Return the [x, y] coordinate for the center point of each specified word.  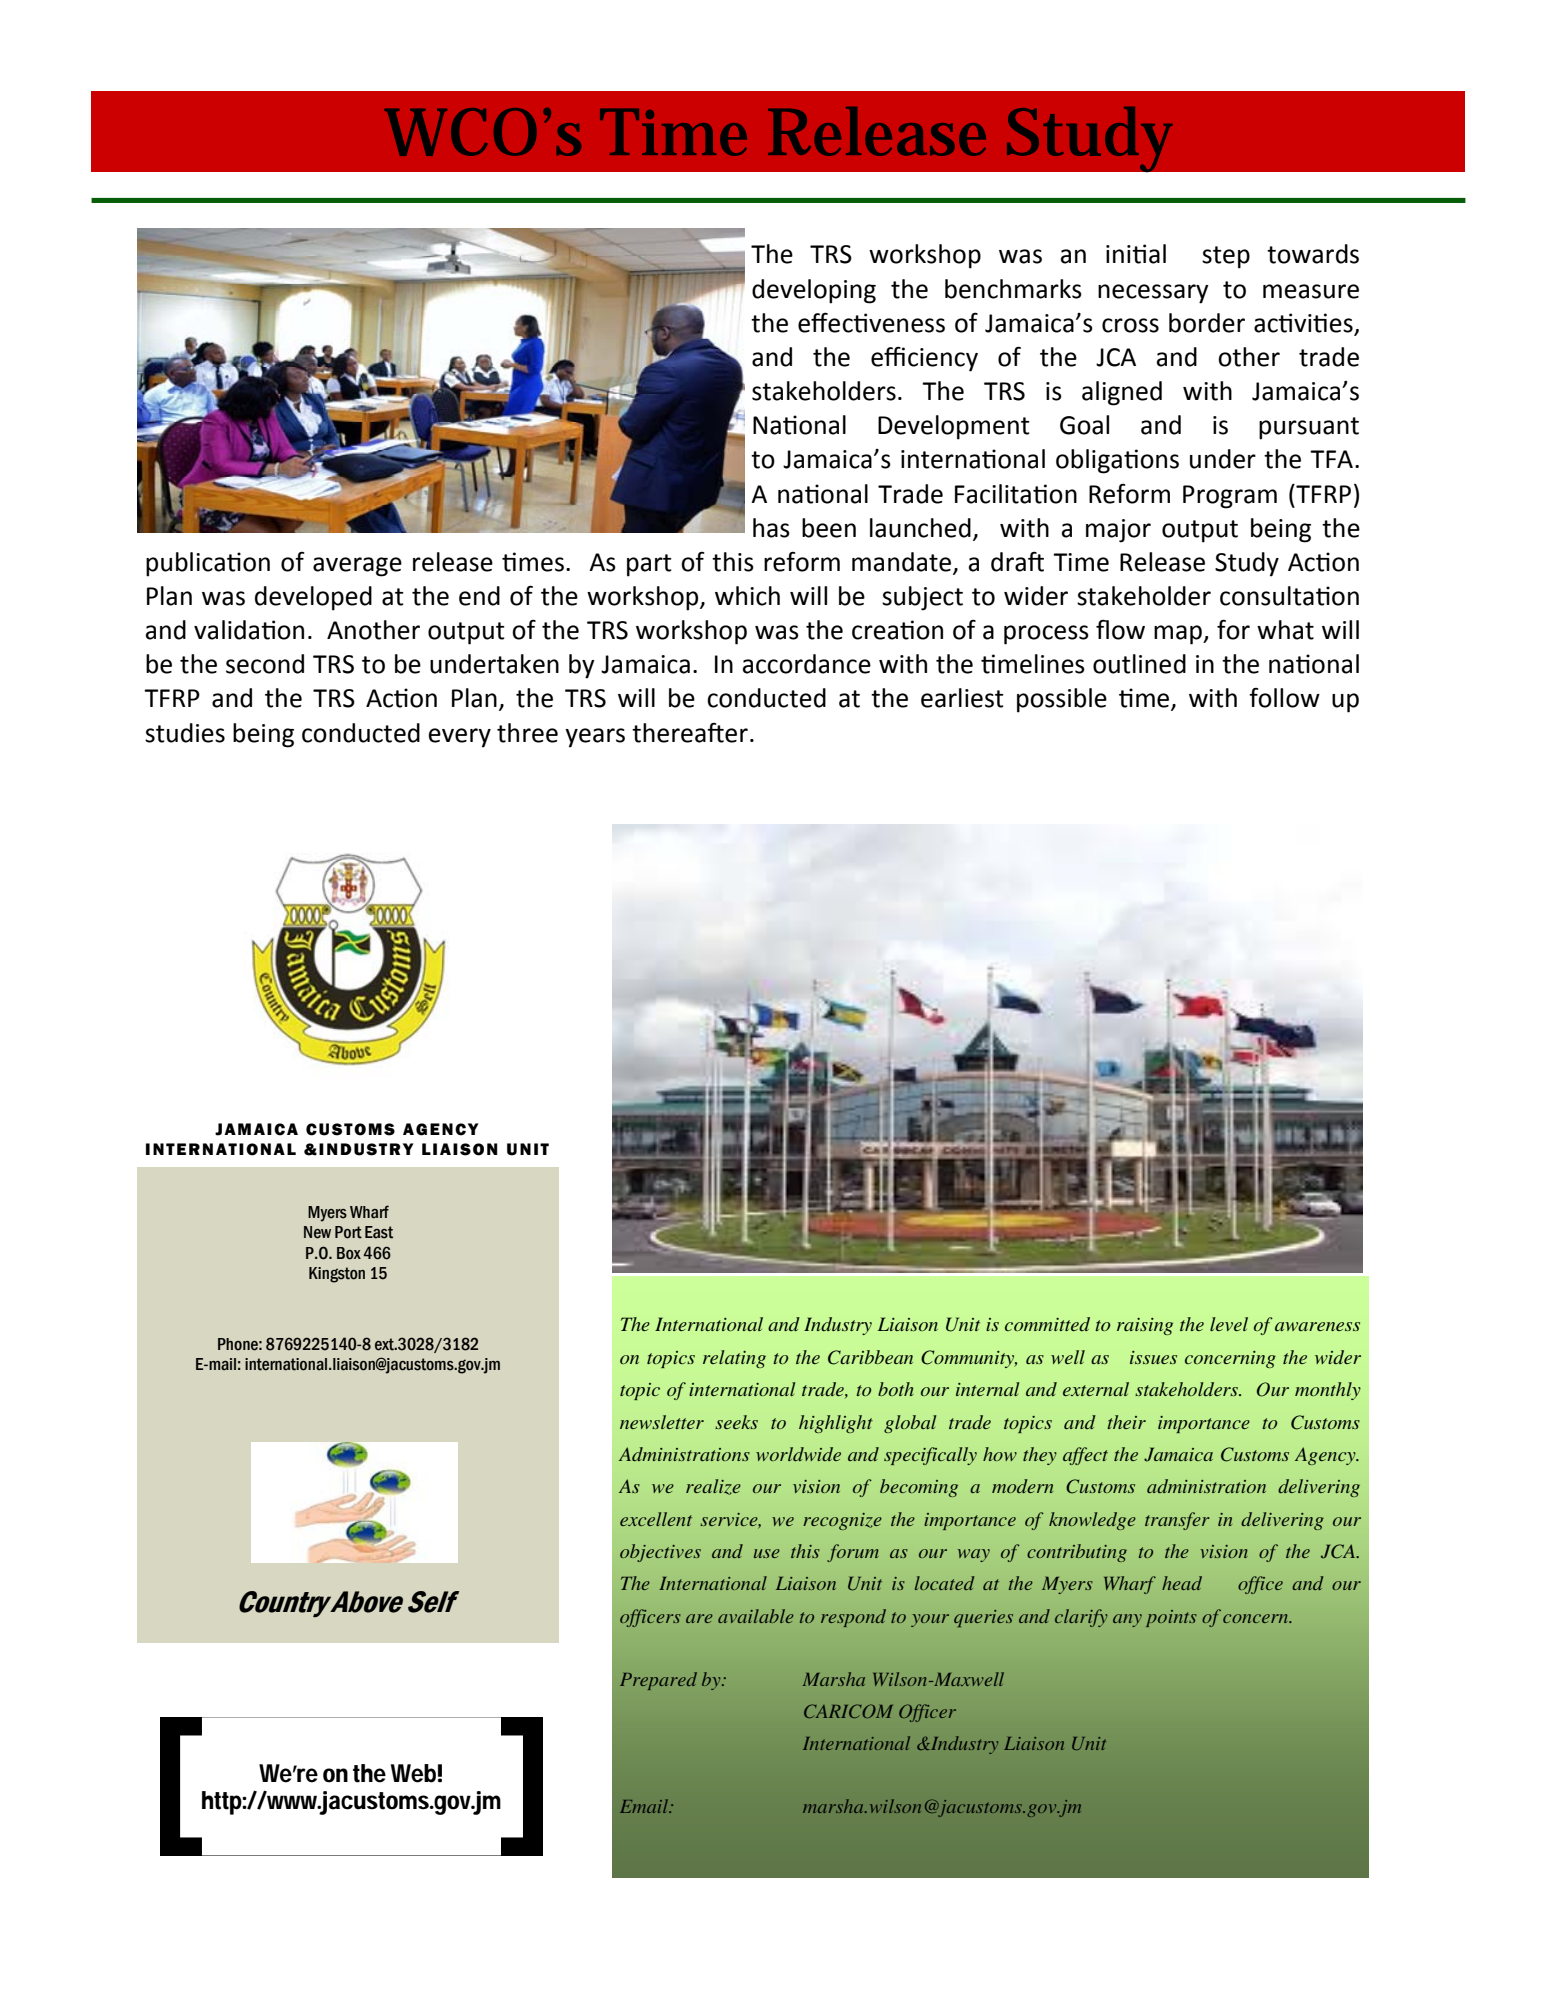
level [1229, 1324]
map [1179, 635]
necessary [1153, 294]
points [1171, 1618]
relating [734, 1359]
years [595, 738]
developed [313, 598]
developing [814, 291]
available [756, 1616]
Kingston [337, 1275]
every [460, 738]
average [357, 567]
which [747, 596]
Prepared [658, 1681]
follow [1284, 698]
